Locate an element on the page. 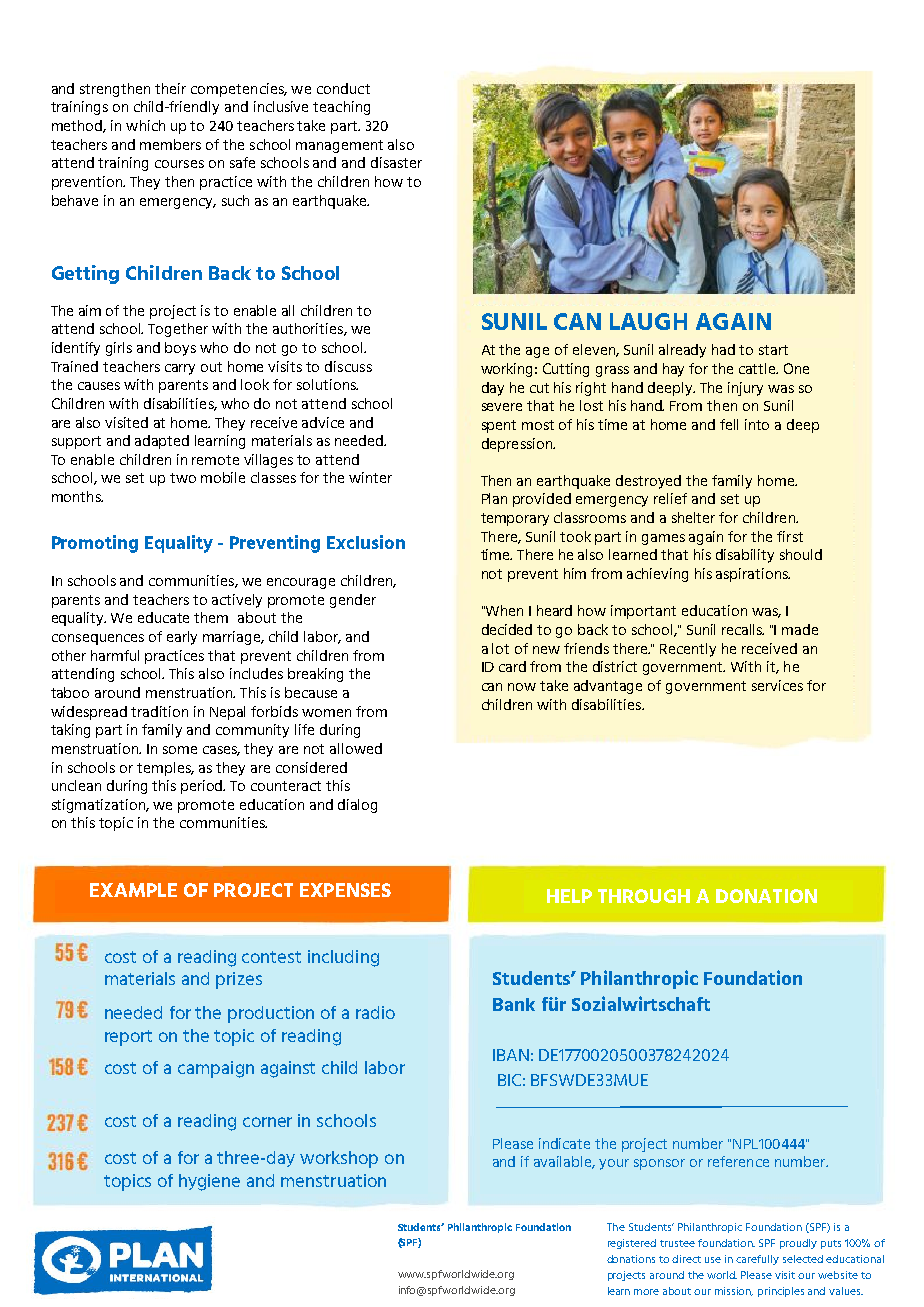  hygiene is located at coordinates (209, 1182).
